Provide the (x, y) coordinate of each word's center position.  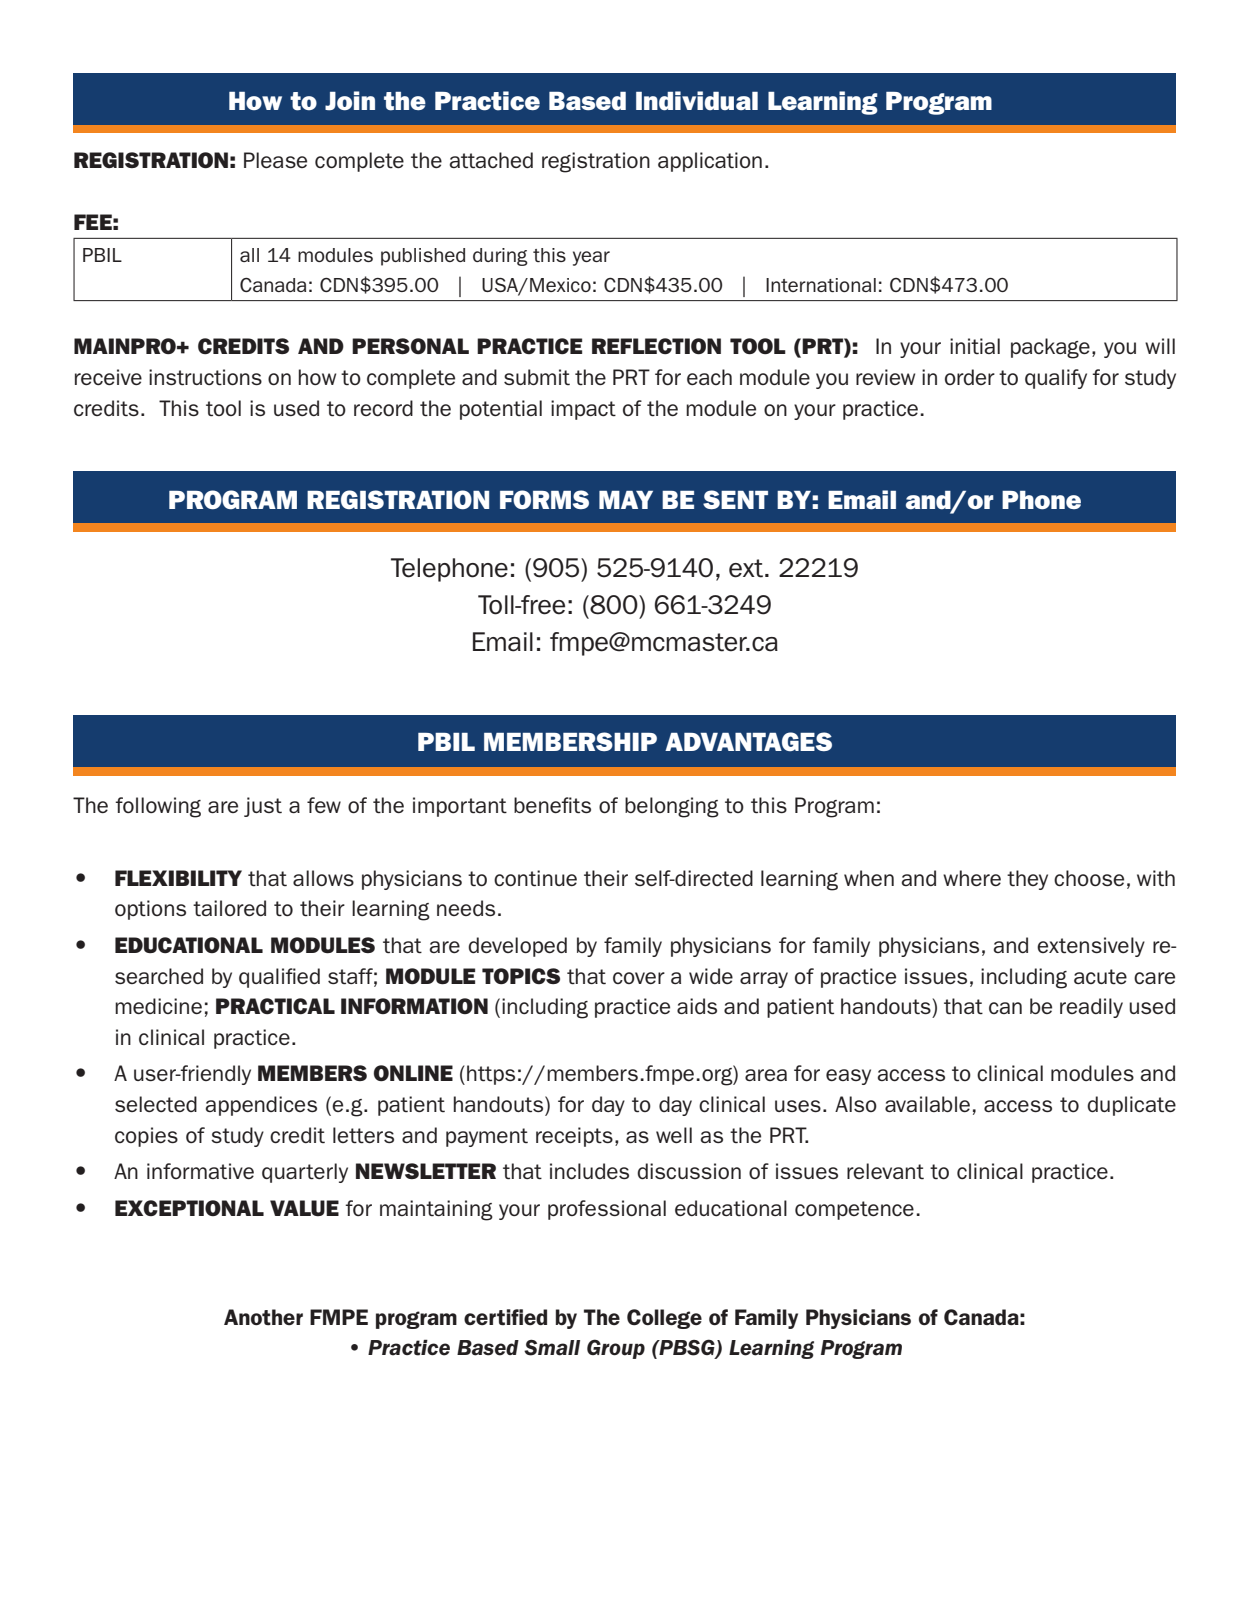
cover (639, 978)
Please (275, 160)
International (821, 285)
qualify (1056, 379)
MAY (626, 500)
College (664, 1319)
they (1027, 880)
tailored (229, 908)
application (710, 162)
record (383, 408)
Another (263, 1317)
